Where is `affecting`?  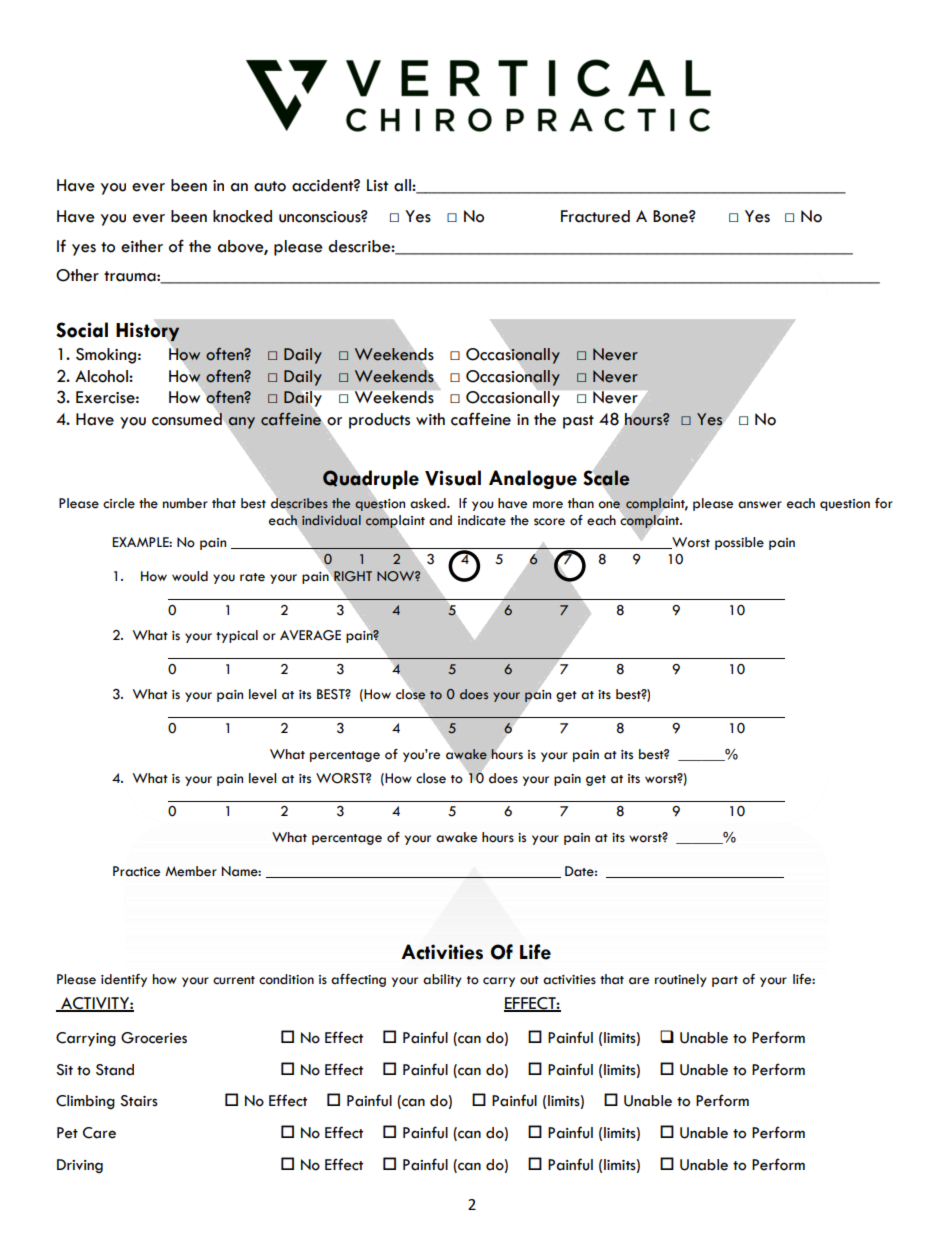 affecting is located at coordinates (358, 980).
